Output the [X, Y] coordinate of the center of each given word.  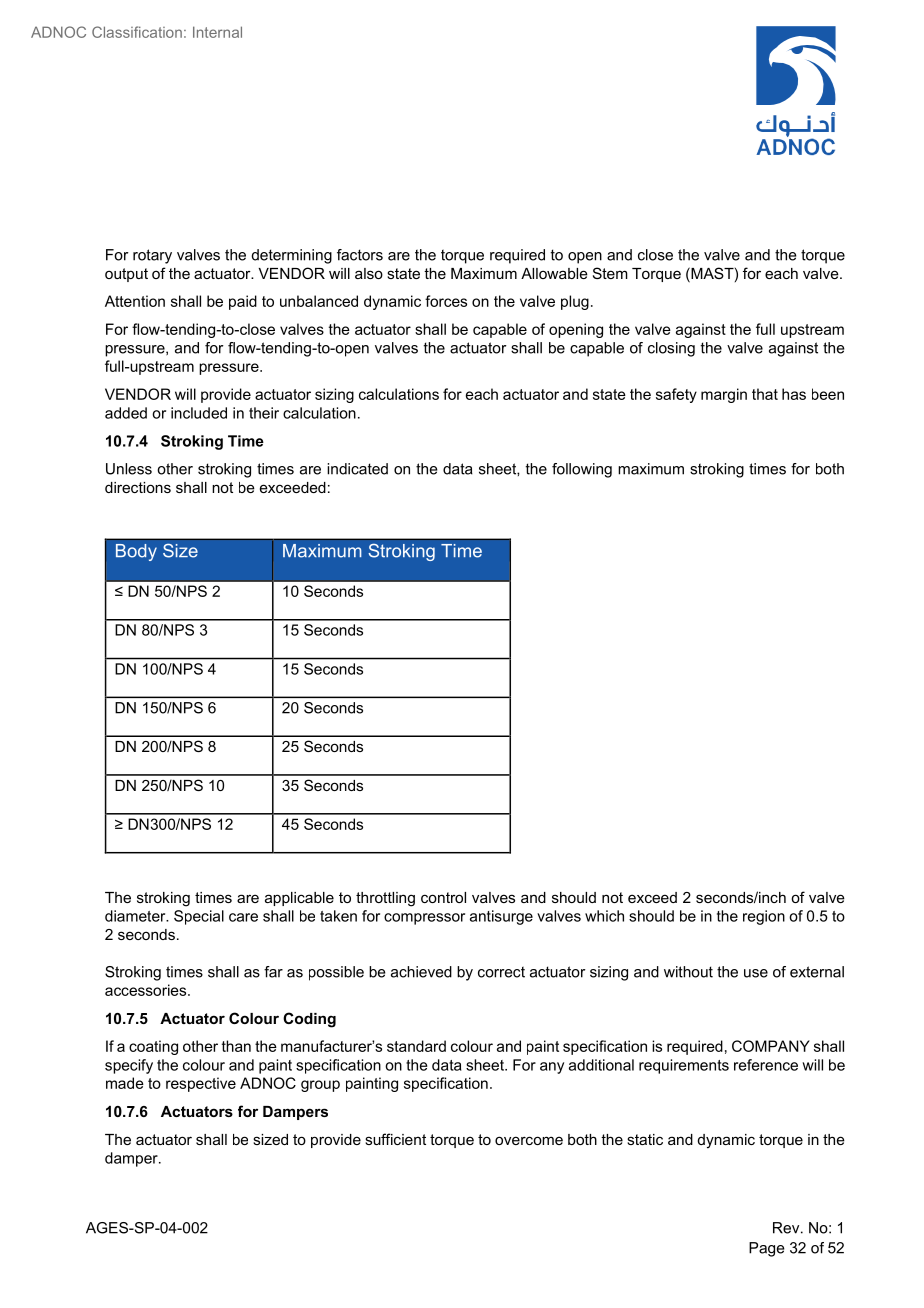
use [756, 973]
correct [501, 972]
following [582, 470]
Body [136, 552]
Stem [610, 273]
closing [671, 349]
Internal [217, 32]
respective [201, 1084]
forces [446, 301]
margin [724, 395]
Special [199, 917]
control [443, 897]
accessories [147, 990]
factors [360, 255]
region [764, 917]
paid [243, 302]
